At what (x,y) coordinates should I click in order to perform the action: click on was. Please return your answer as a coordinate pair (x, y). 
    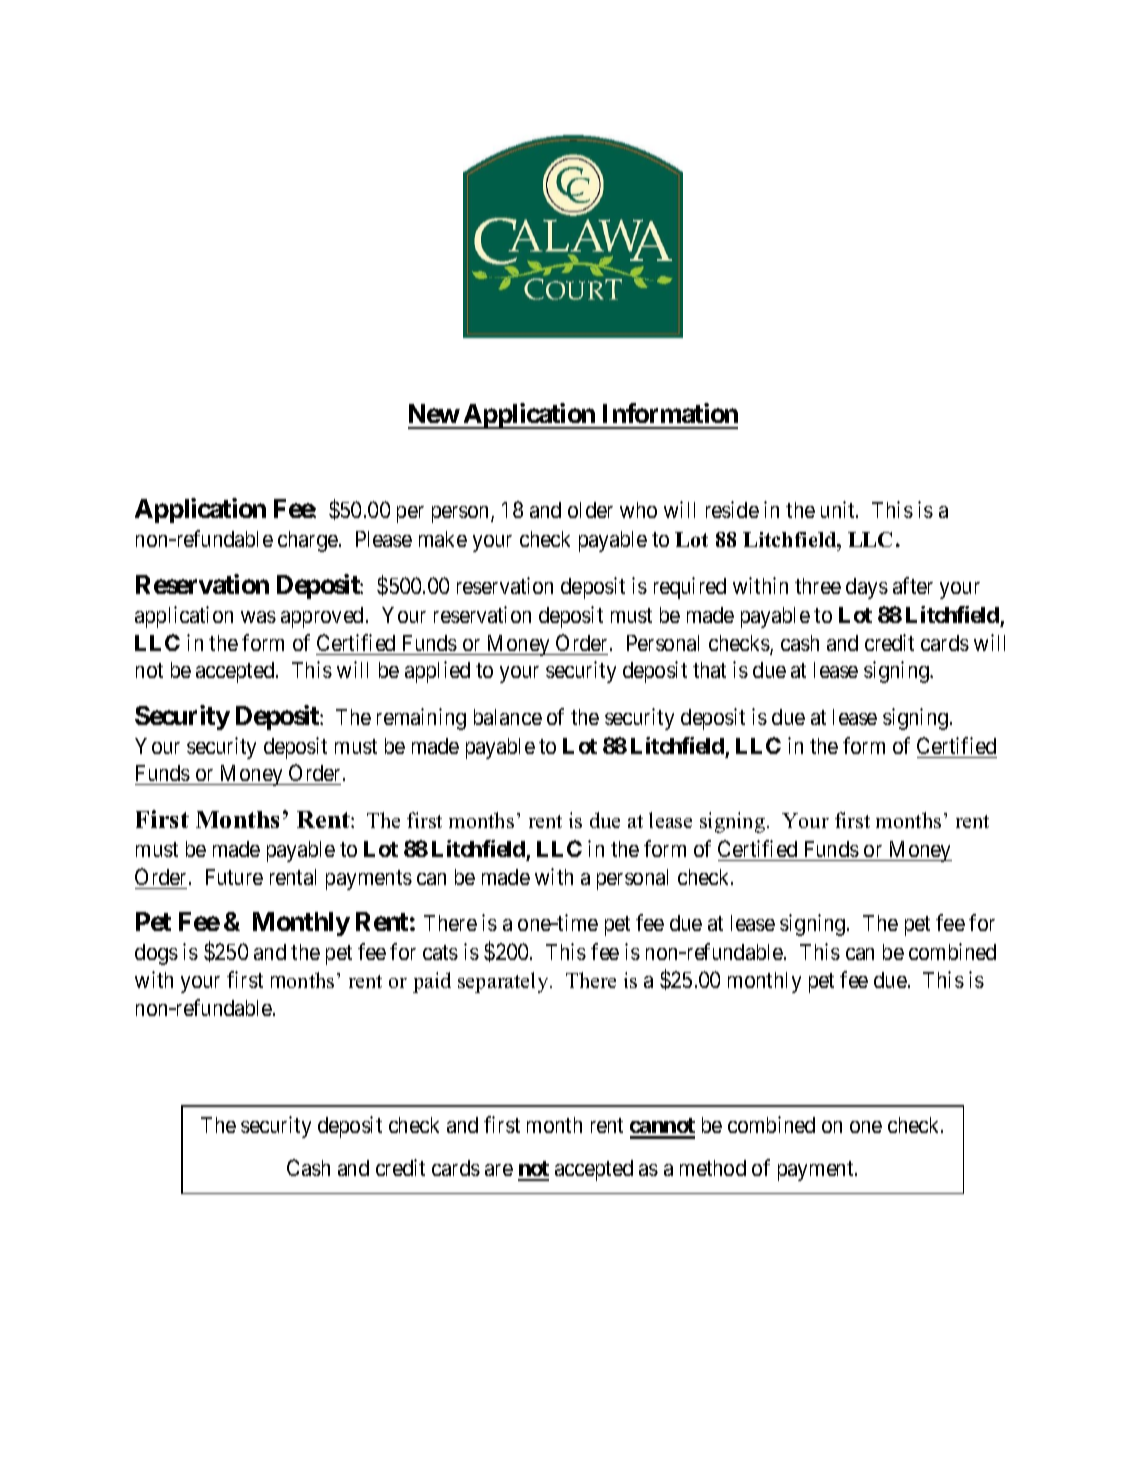
    Looking at the image, I should click on (258, 617).
